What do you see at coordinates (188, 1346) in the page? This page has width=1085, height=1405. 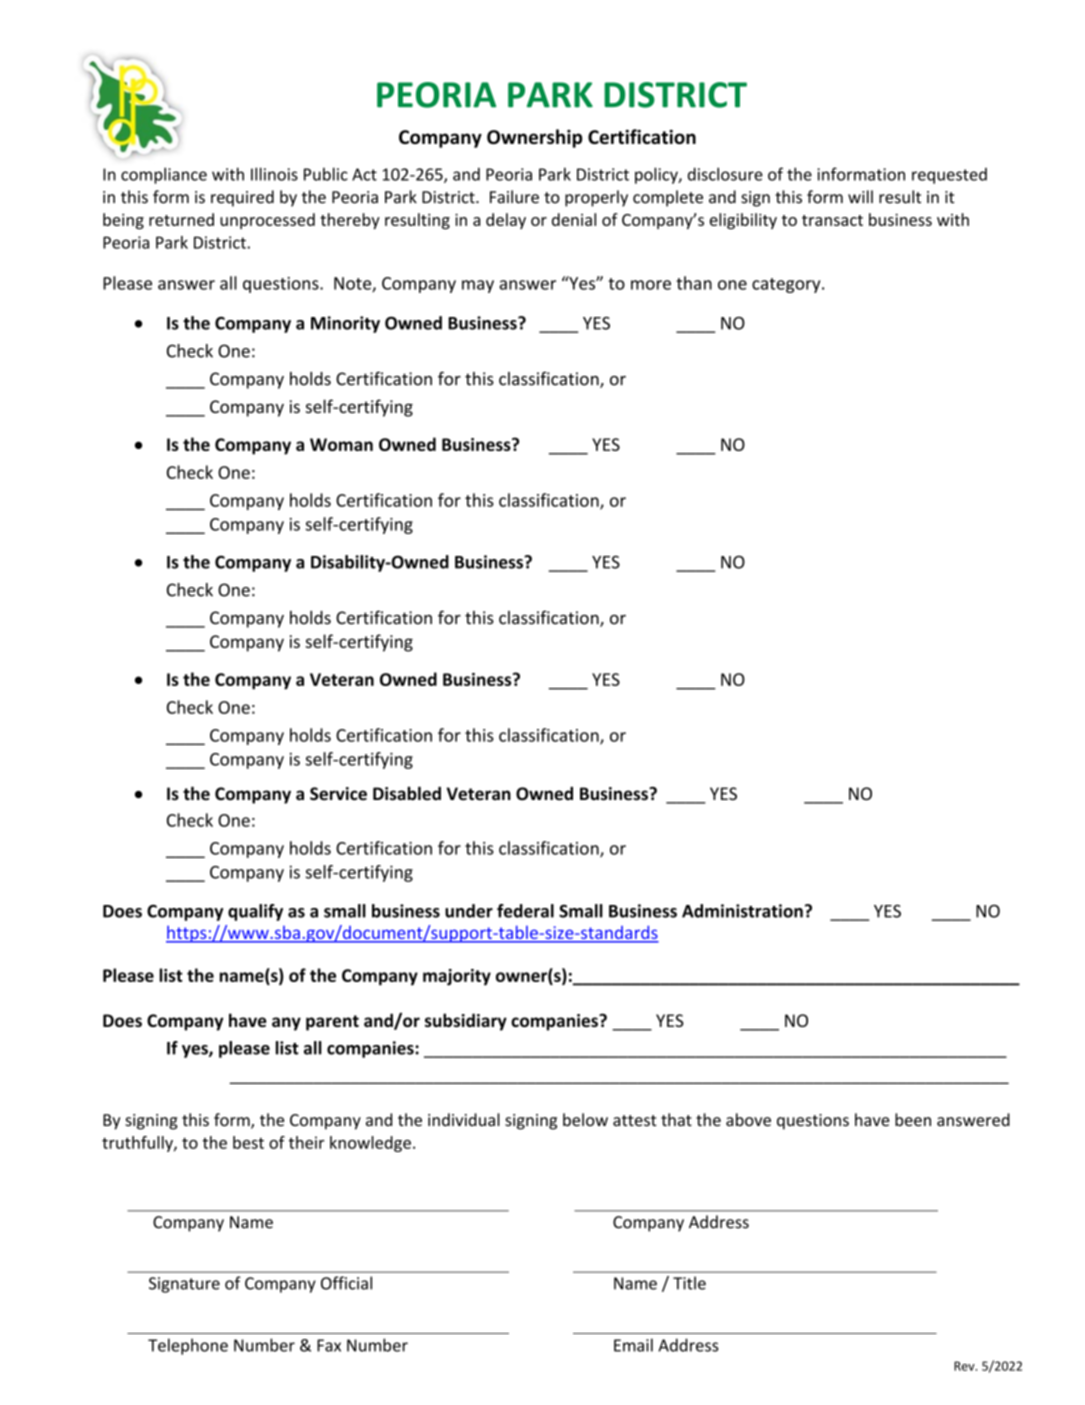 I see `Telephone` at bounding box center [188, 1346].
